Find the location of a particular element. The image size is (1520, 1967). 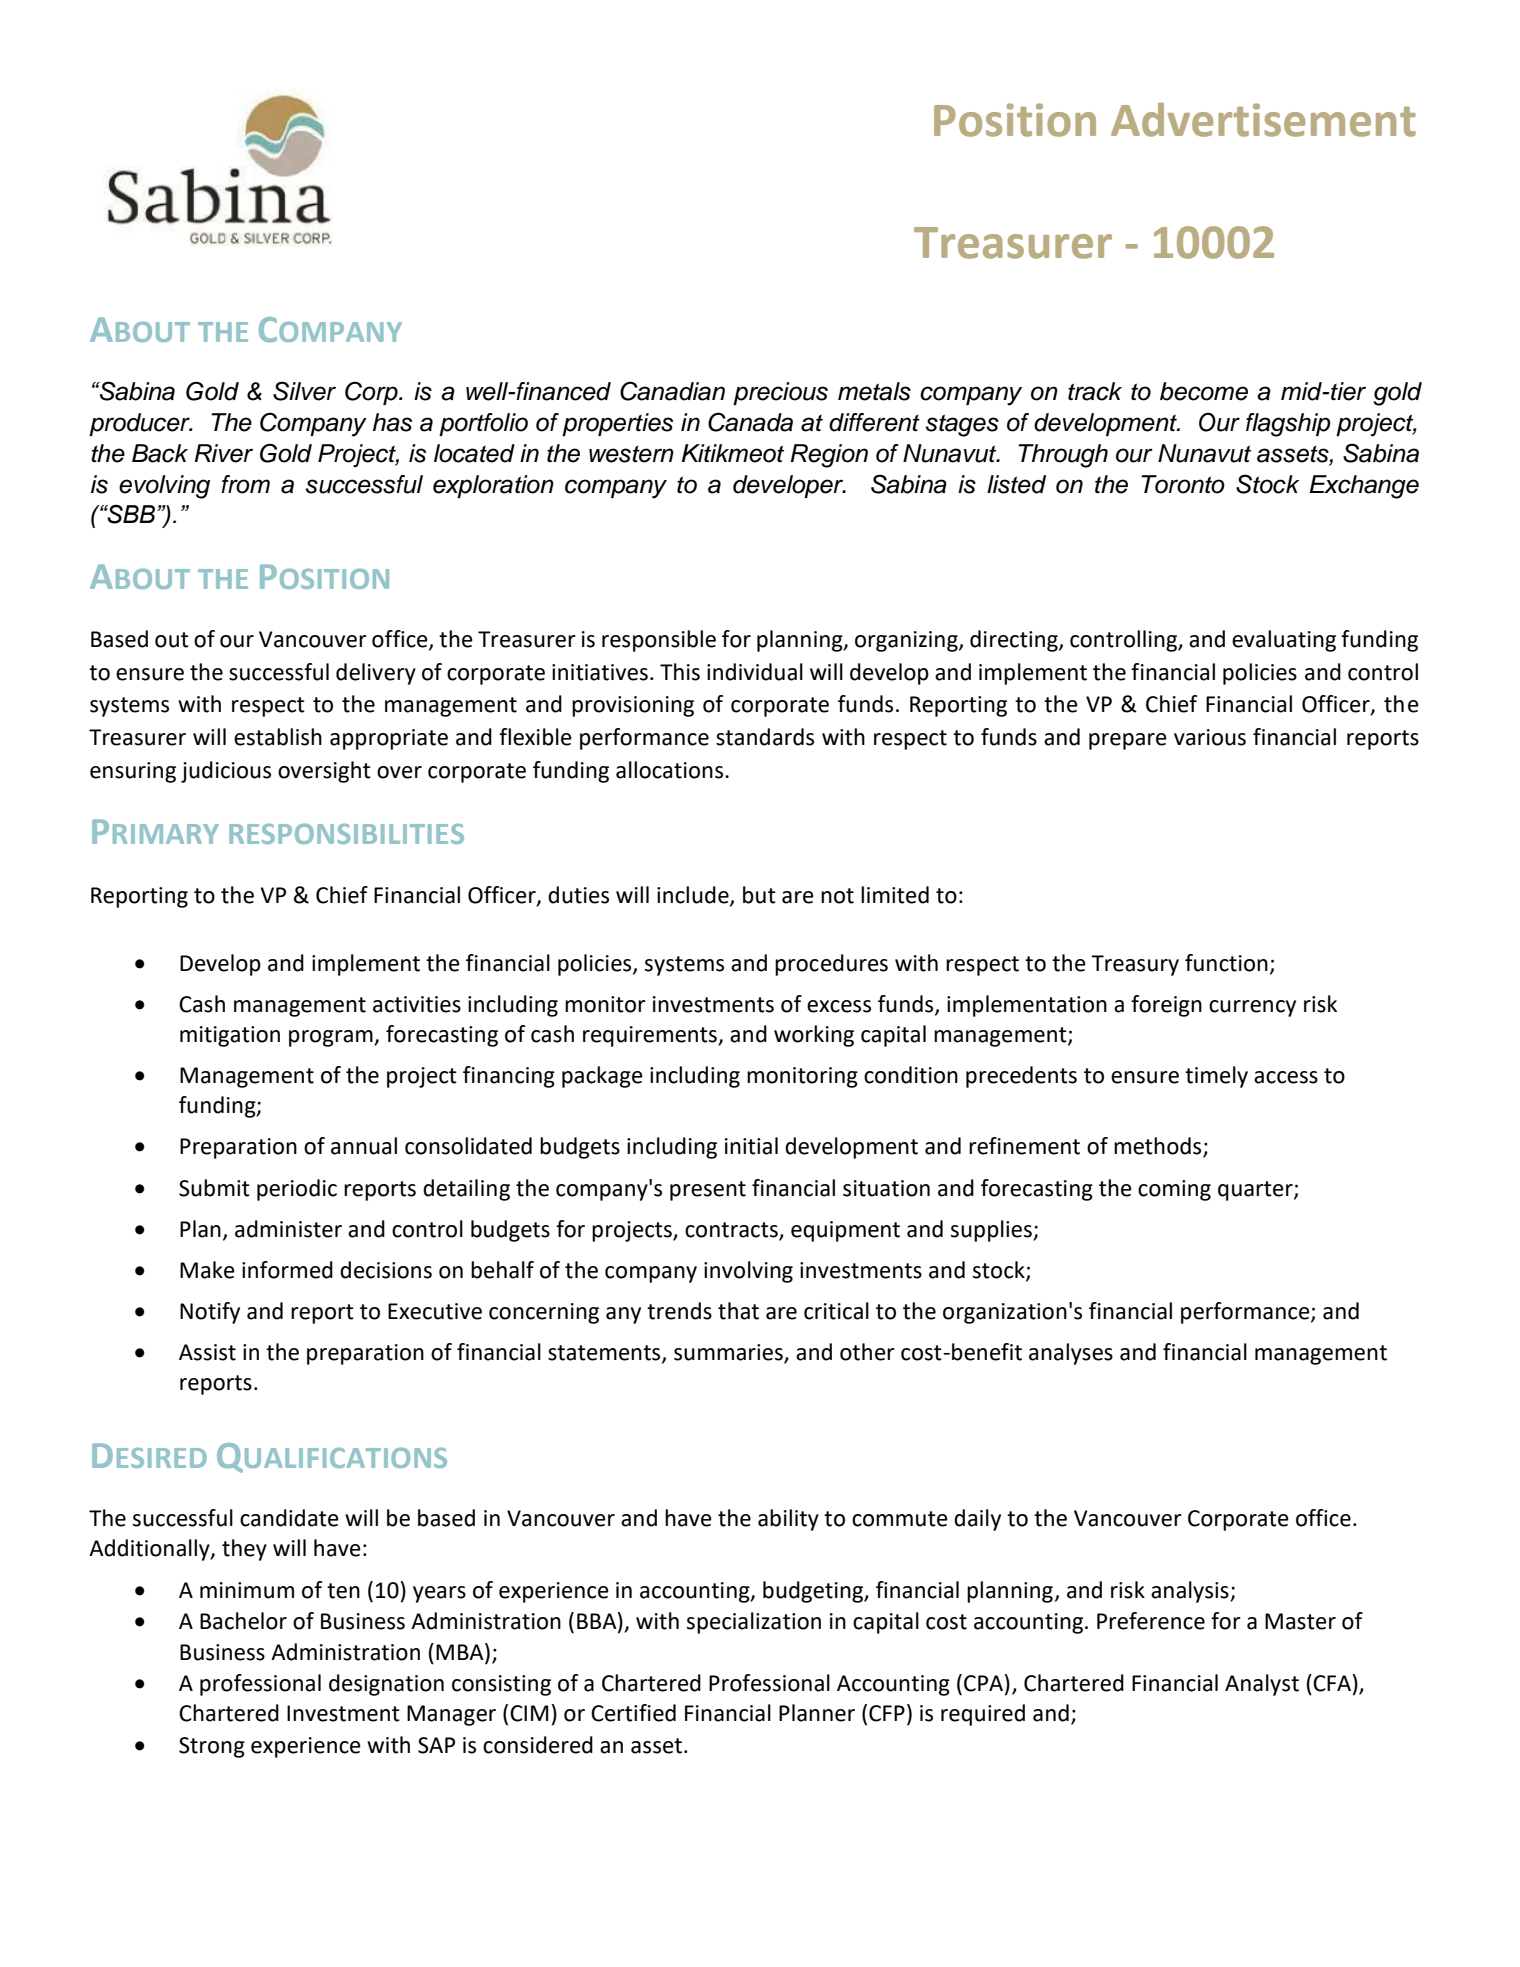

Toronto is located at coordinates (1183, 484).
